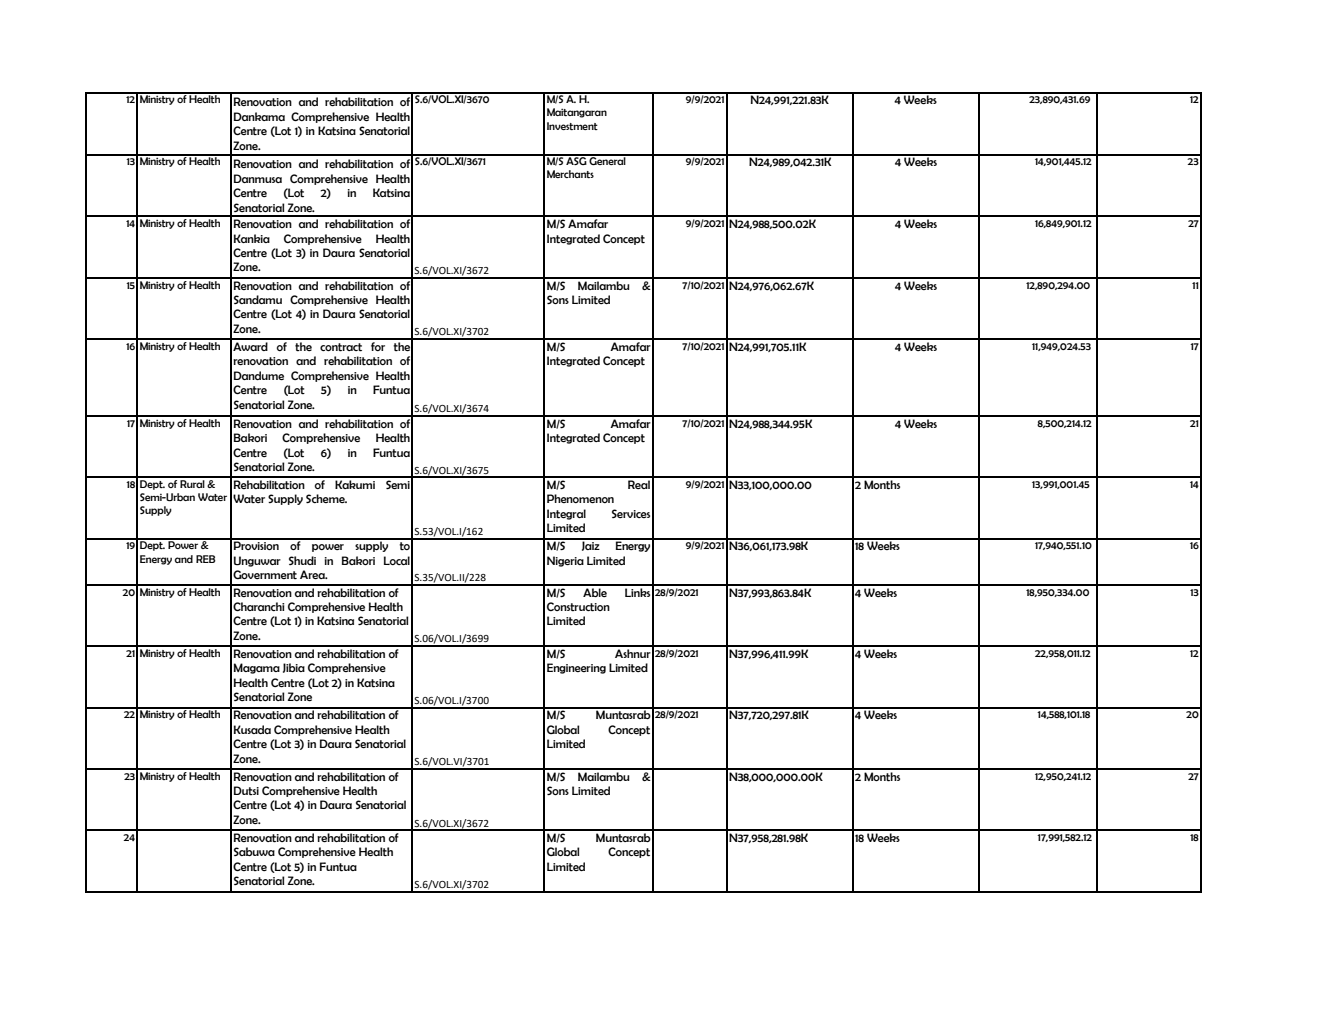  Describe the element at coordinates (576, 668) in the screenshot. I see `Engineering` at that location.
